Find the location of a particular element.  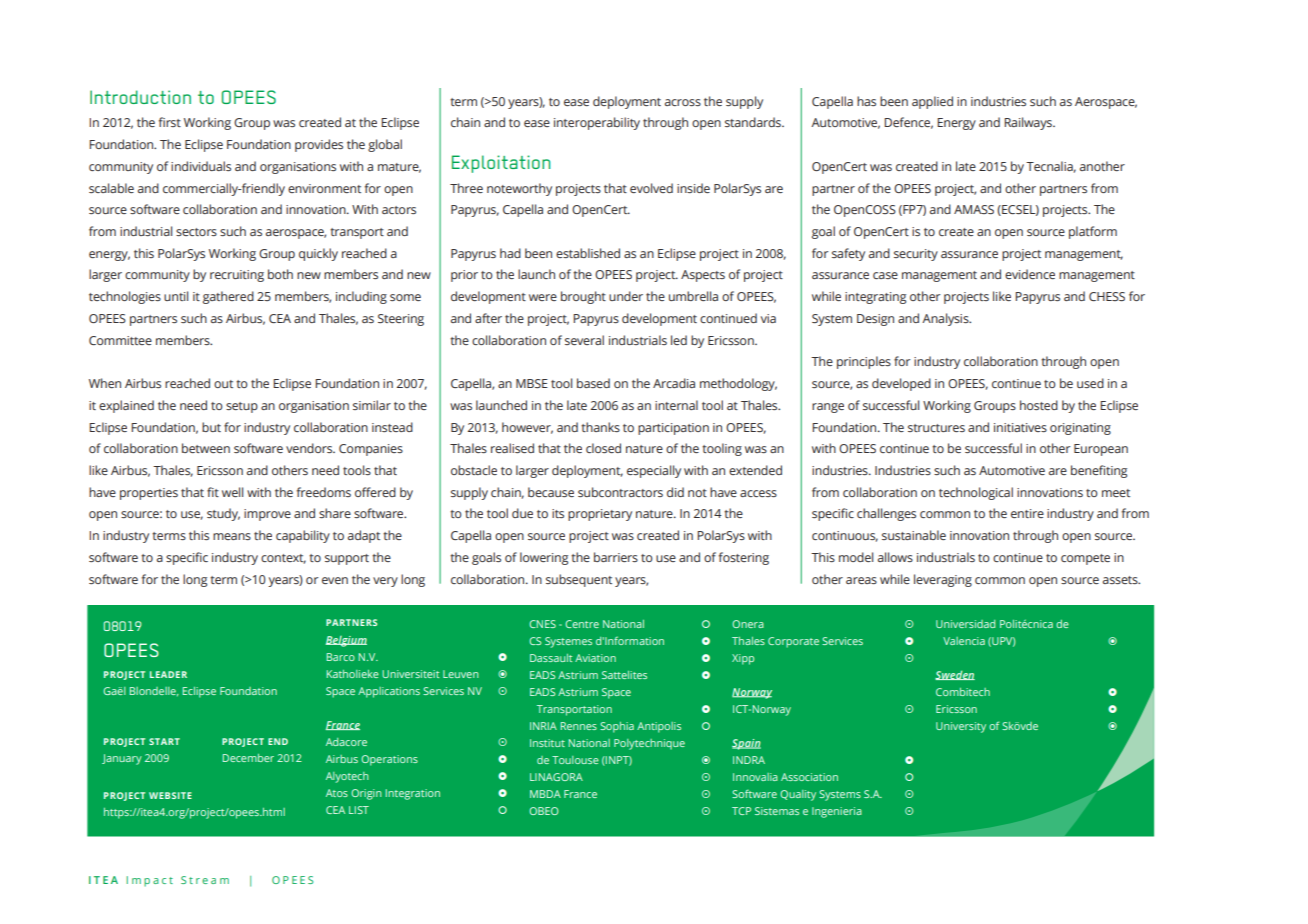

TCP is located at coordinates (741, 811).
